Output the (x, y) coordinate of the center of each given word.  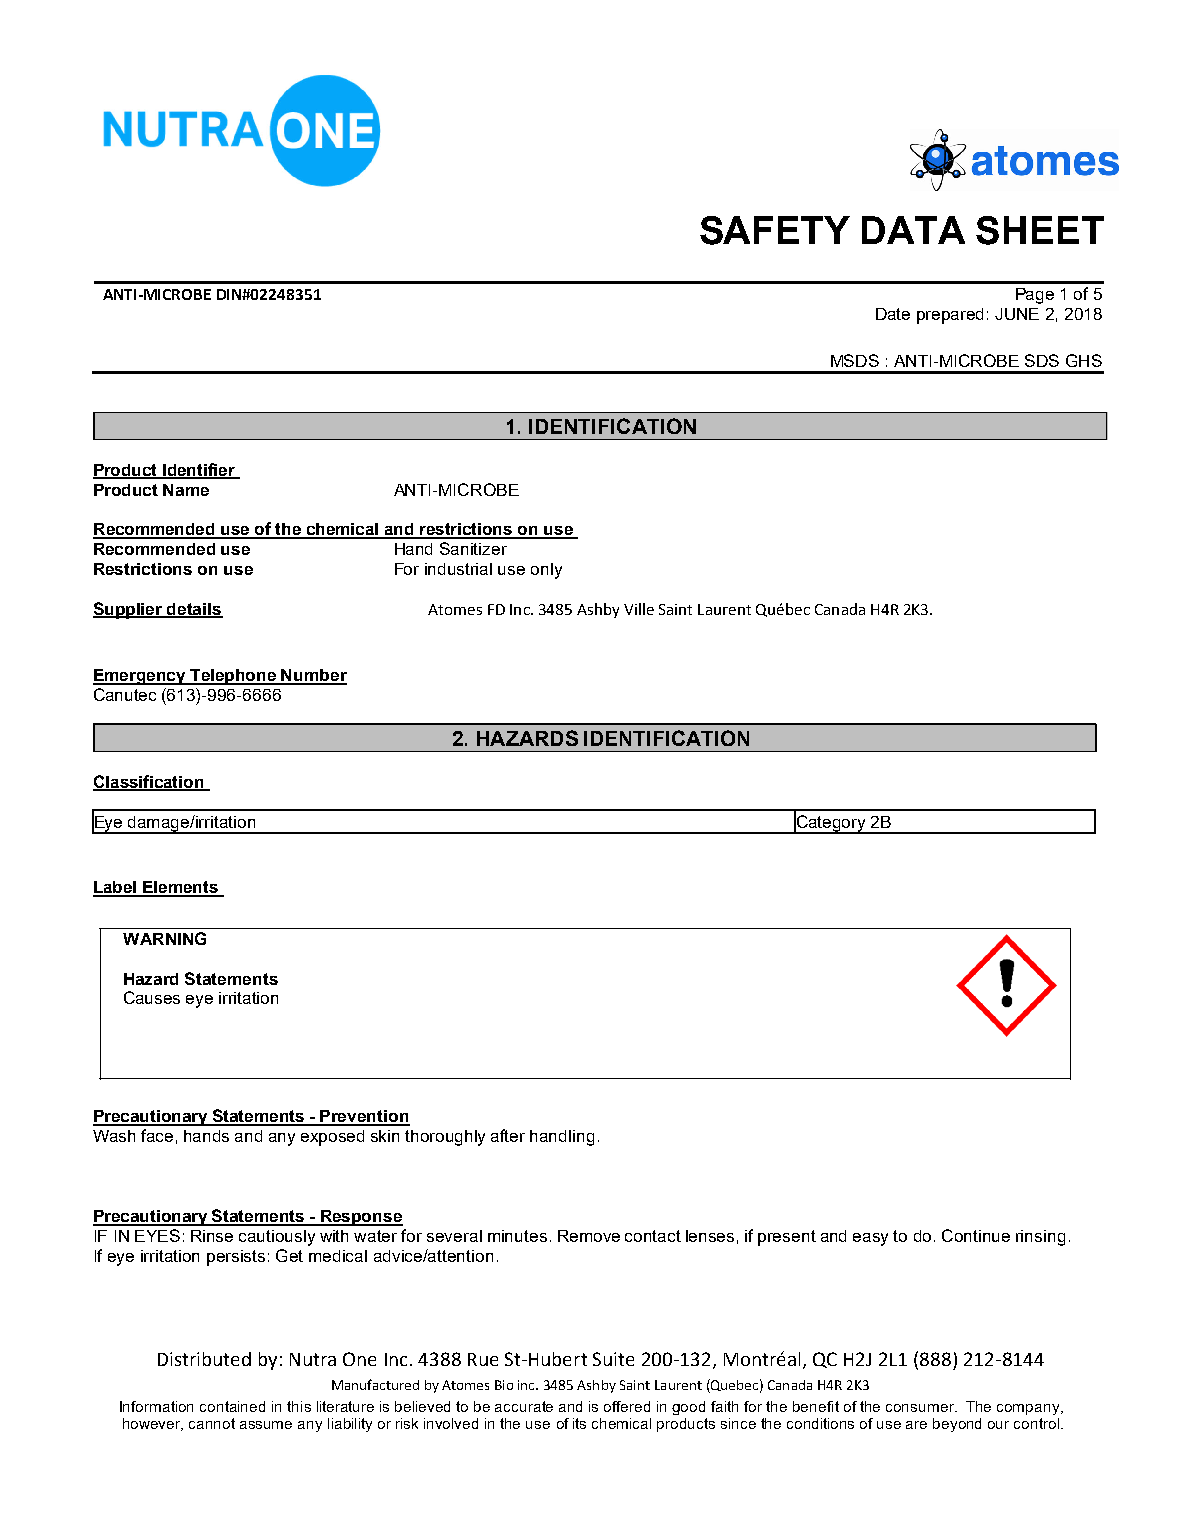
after (508, 1135)
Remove (589, 1236)
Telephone (234, 677)
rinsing (1040, 1238)
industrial (458, 569)
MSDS (855, 360)
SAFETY (775, 230)
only (546, 571)
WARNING (164, 938)
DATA (913, 230)
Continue (976, 1235)
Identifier (199, 470)
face (157, 1135)
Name (186, 490)
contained (232, 1406)
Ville (639, 609)
